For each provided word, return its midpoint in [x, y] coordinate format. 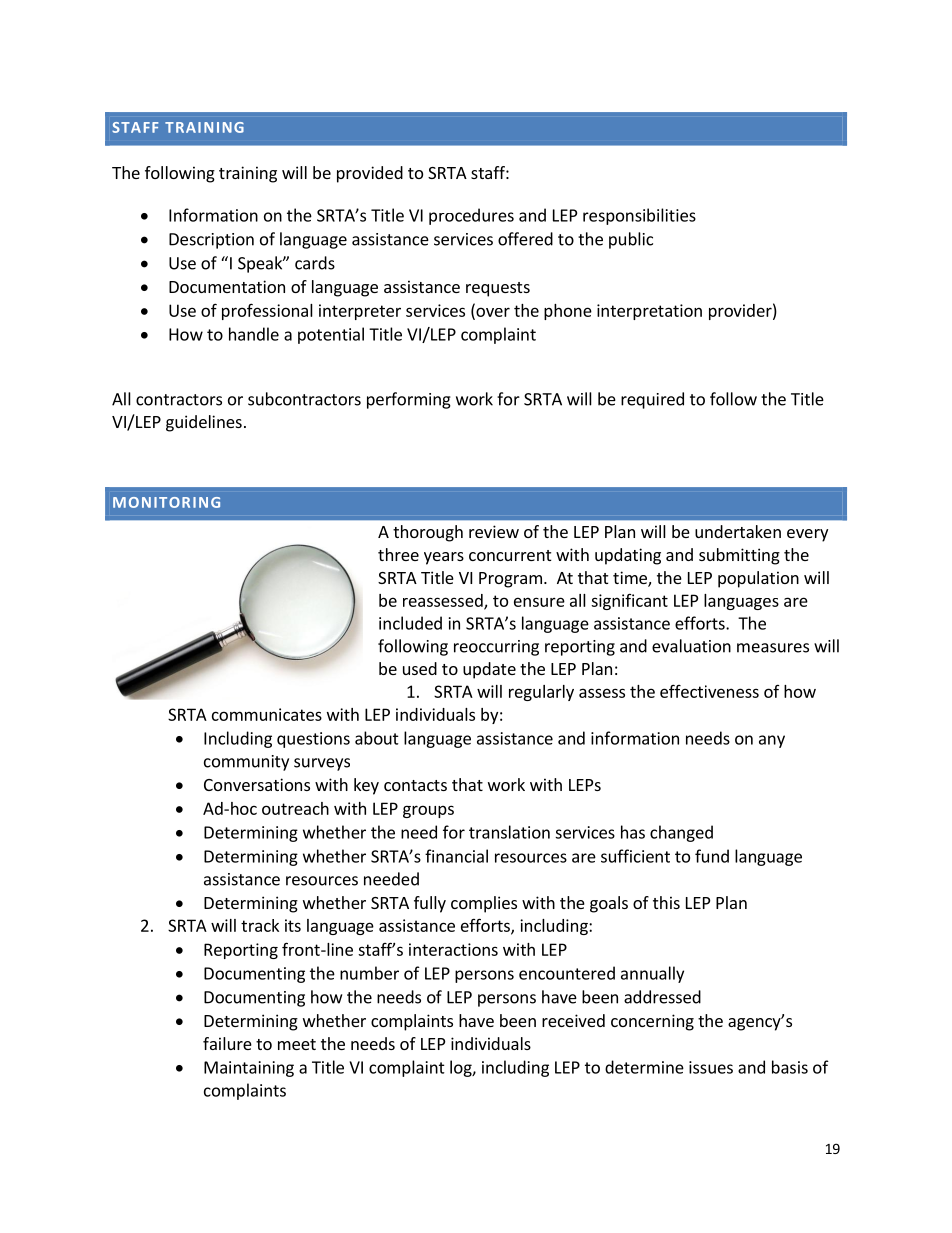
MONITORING [166, 502]
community [246, 763]
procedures [471, 216]
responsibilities [639, 216]
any [772, 741]
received [573, 1020]
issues [711, 1067]
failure [227, 1043]
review [494, 531]
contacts [415, 785]
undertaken [738, 531]
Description [211, 241]
